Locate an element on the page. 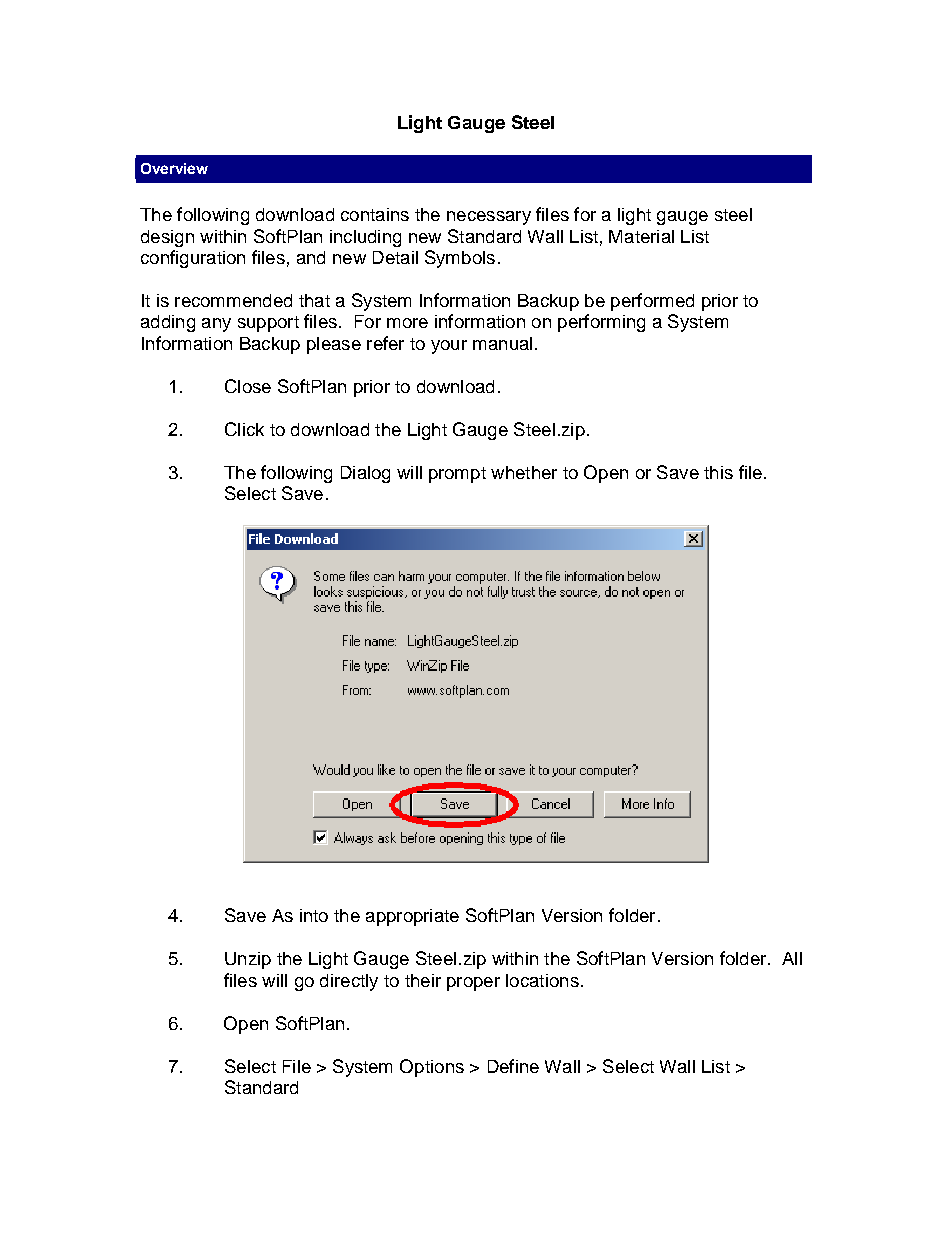 The height and width of the image is (1233, 952). prompt is located at coordinates (457, 475).
